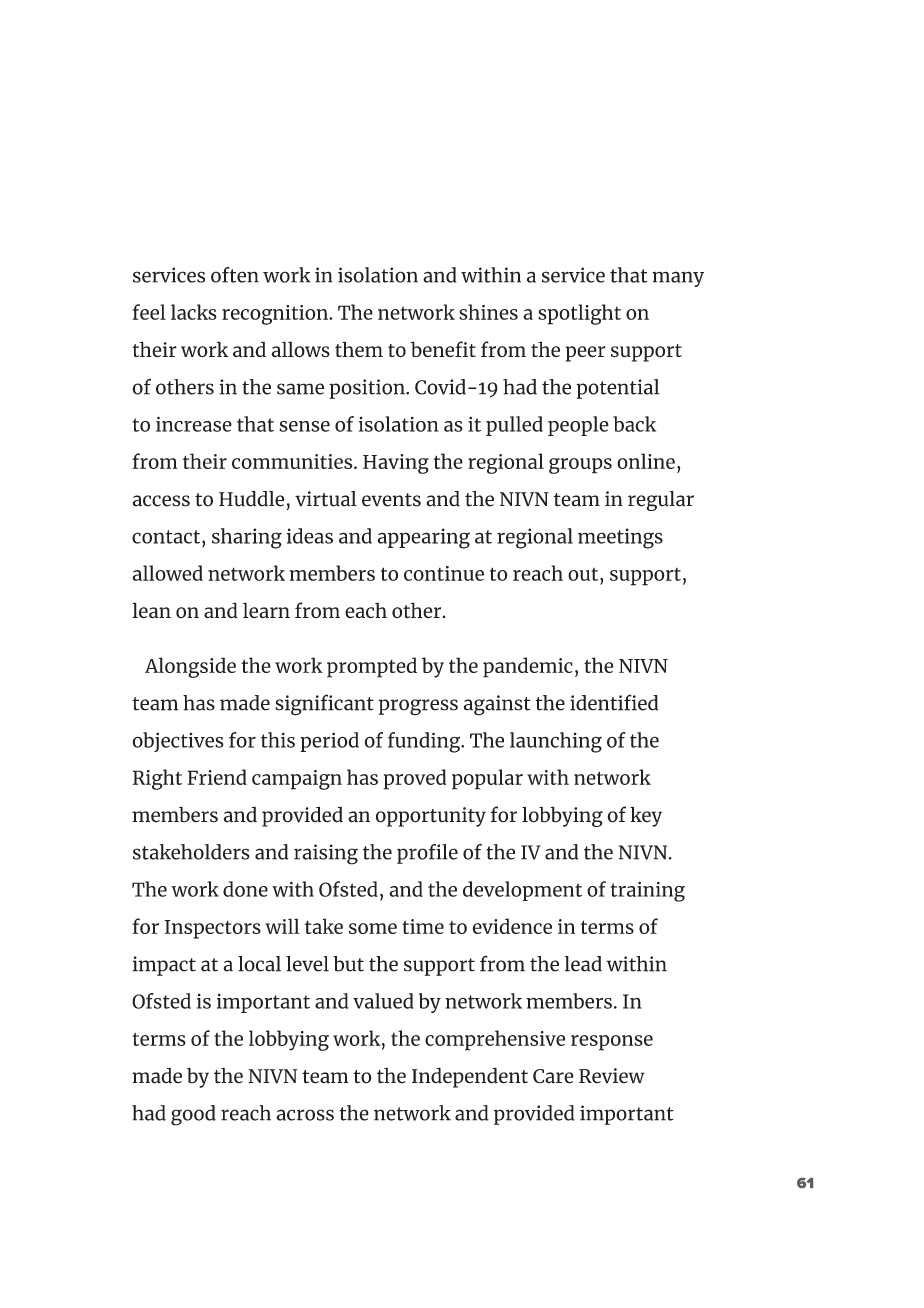  What do you see at coordinates (194, 312) in the screenshot?
I see `lacks` at bounding box center [194, 312].
